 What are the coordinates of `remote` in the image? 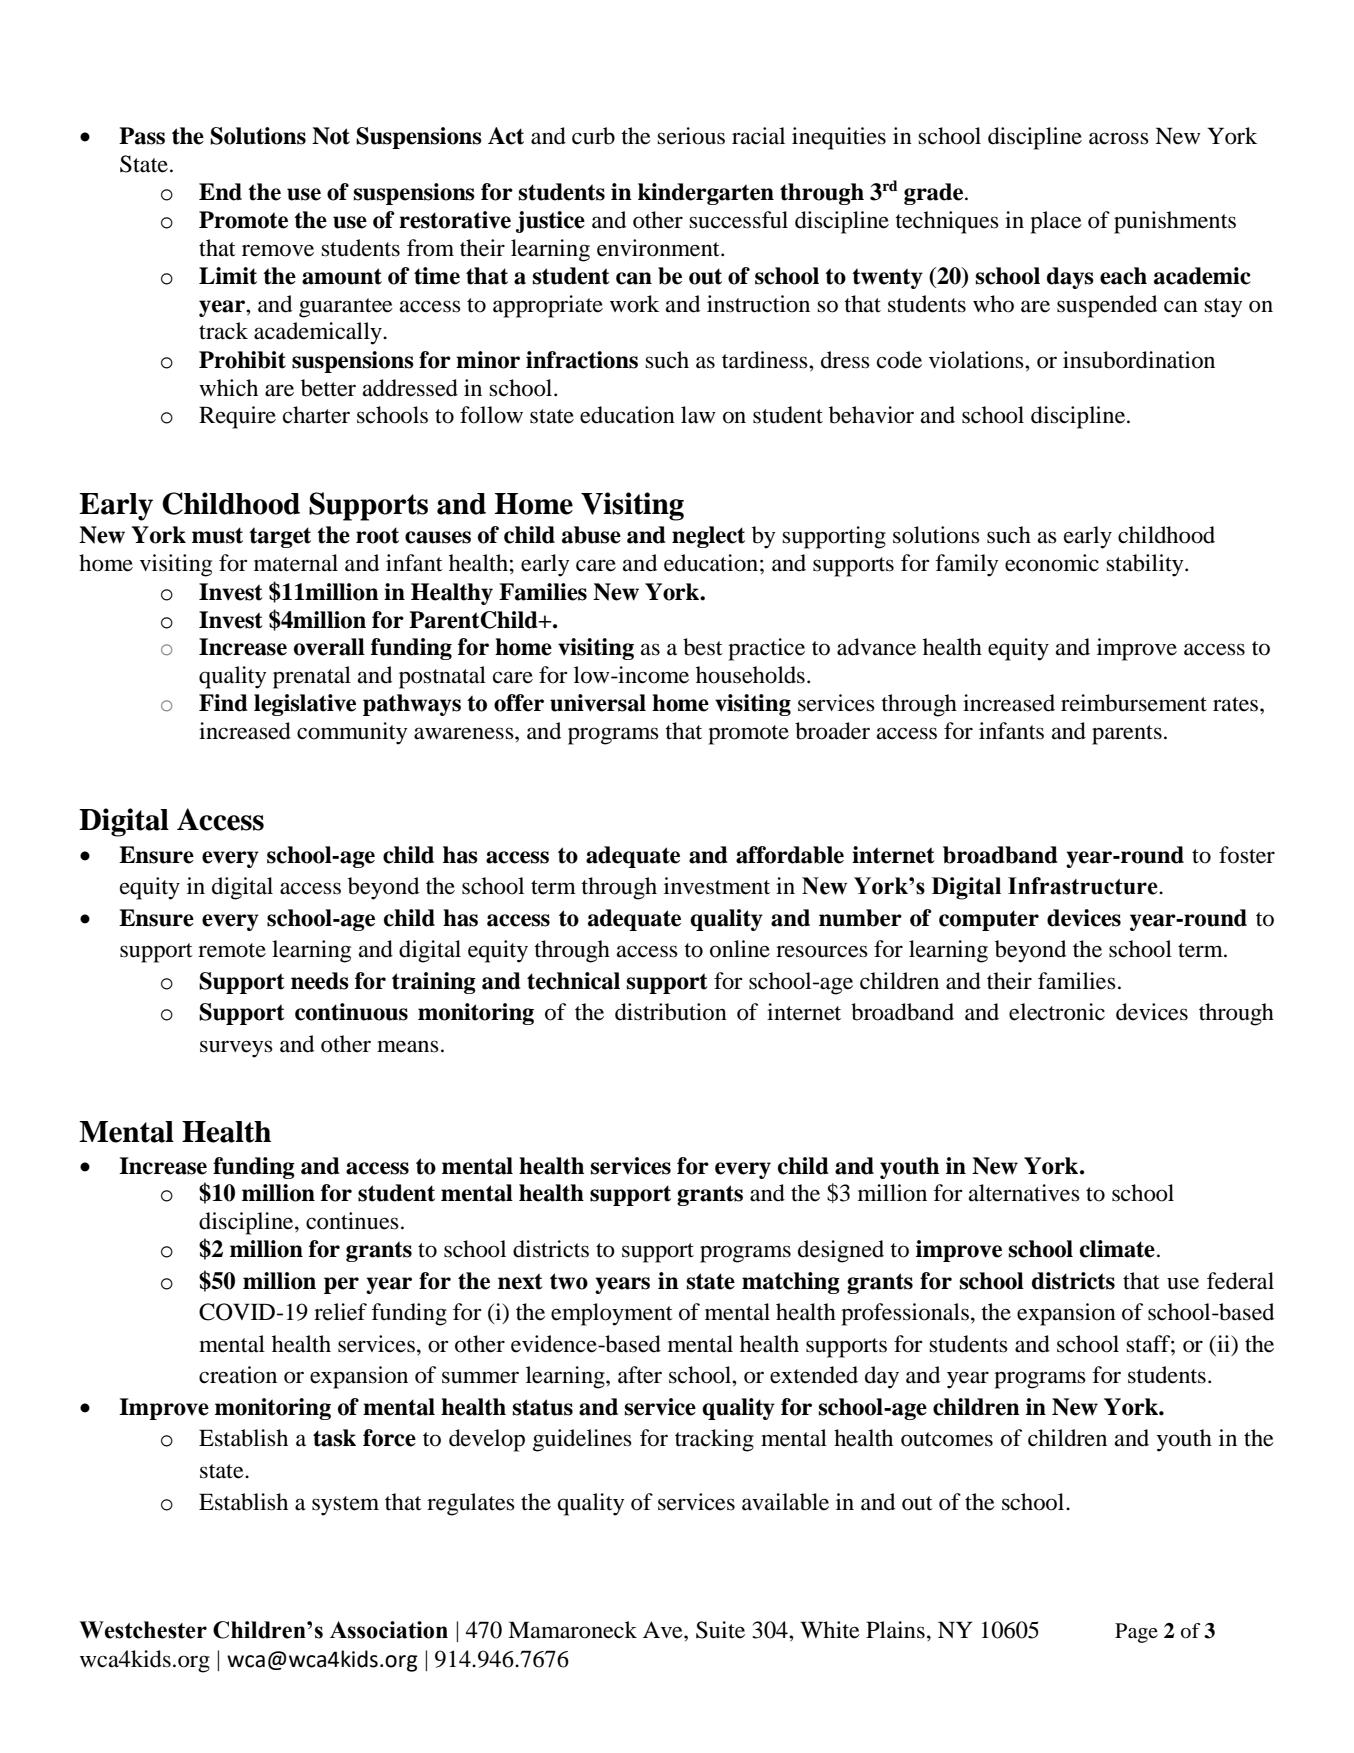 It's located at (232, 950).
